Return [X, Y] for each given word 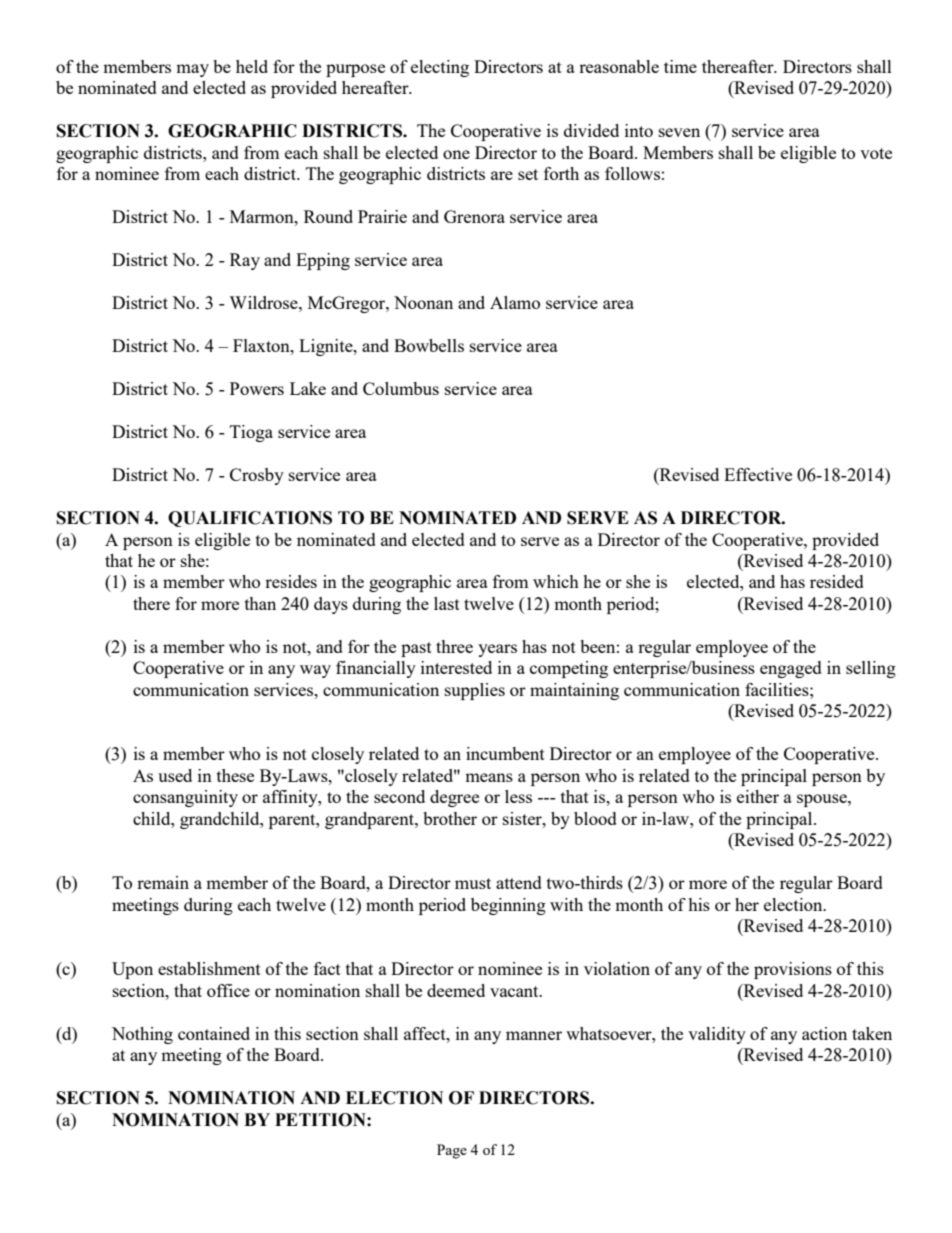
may [192, 70]
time [680, 66]
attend [519, 882]
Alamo [515, 302]
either [758, 796]
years [497, 650]
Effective [758, 474]
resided [837, 581]
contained [214, 1033]
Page [452, 1151]
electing [440, 68]
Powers [257, 388]
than [260, 603]
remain [163, 882]
